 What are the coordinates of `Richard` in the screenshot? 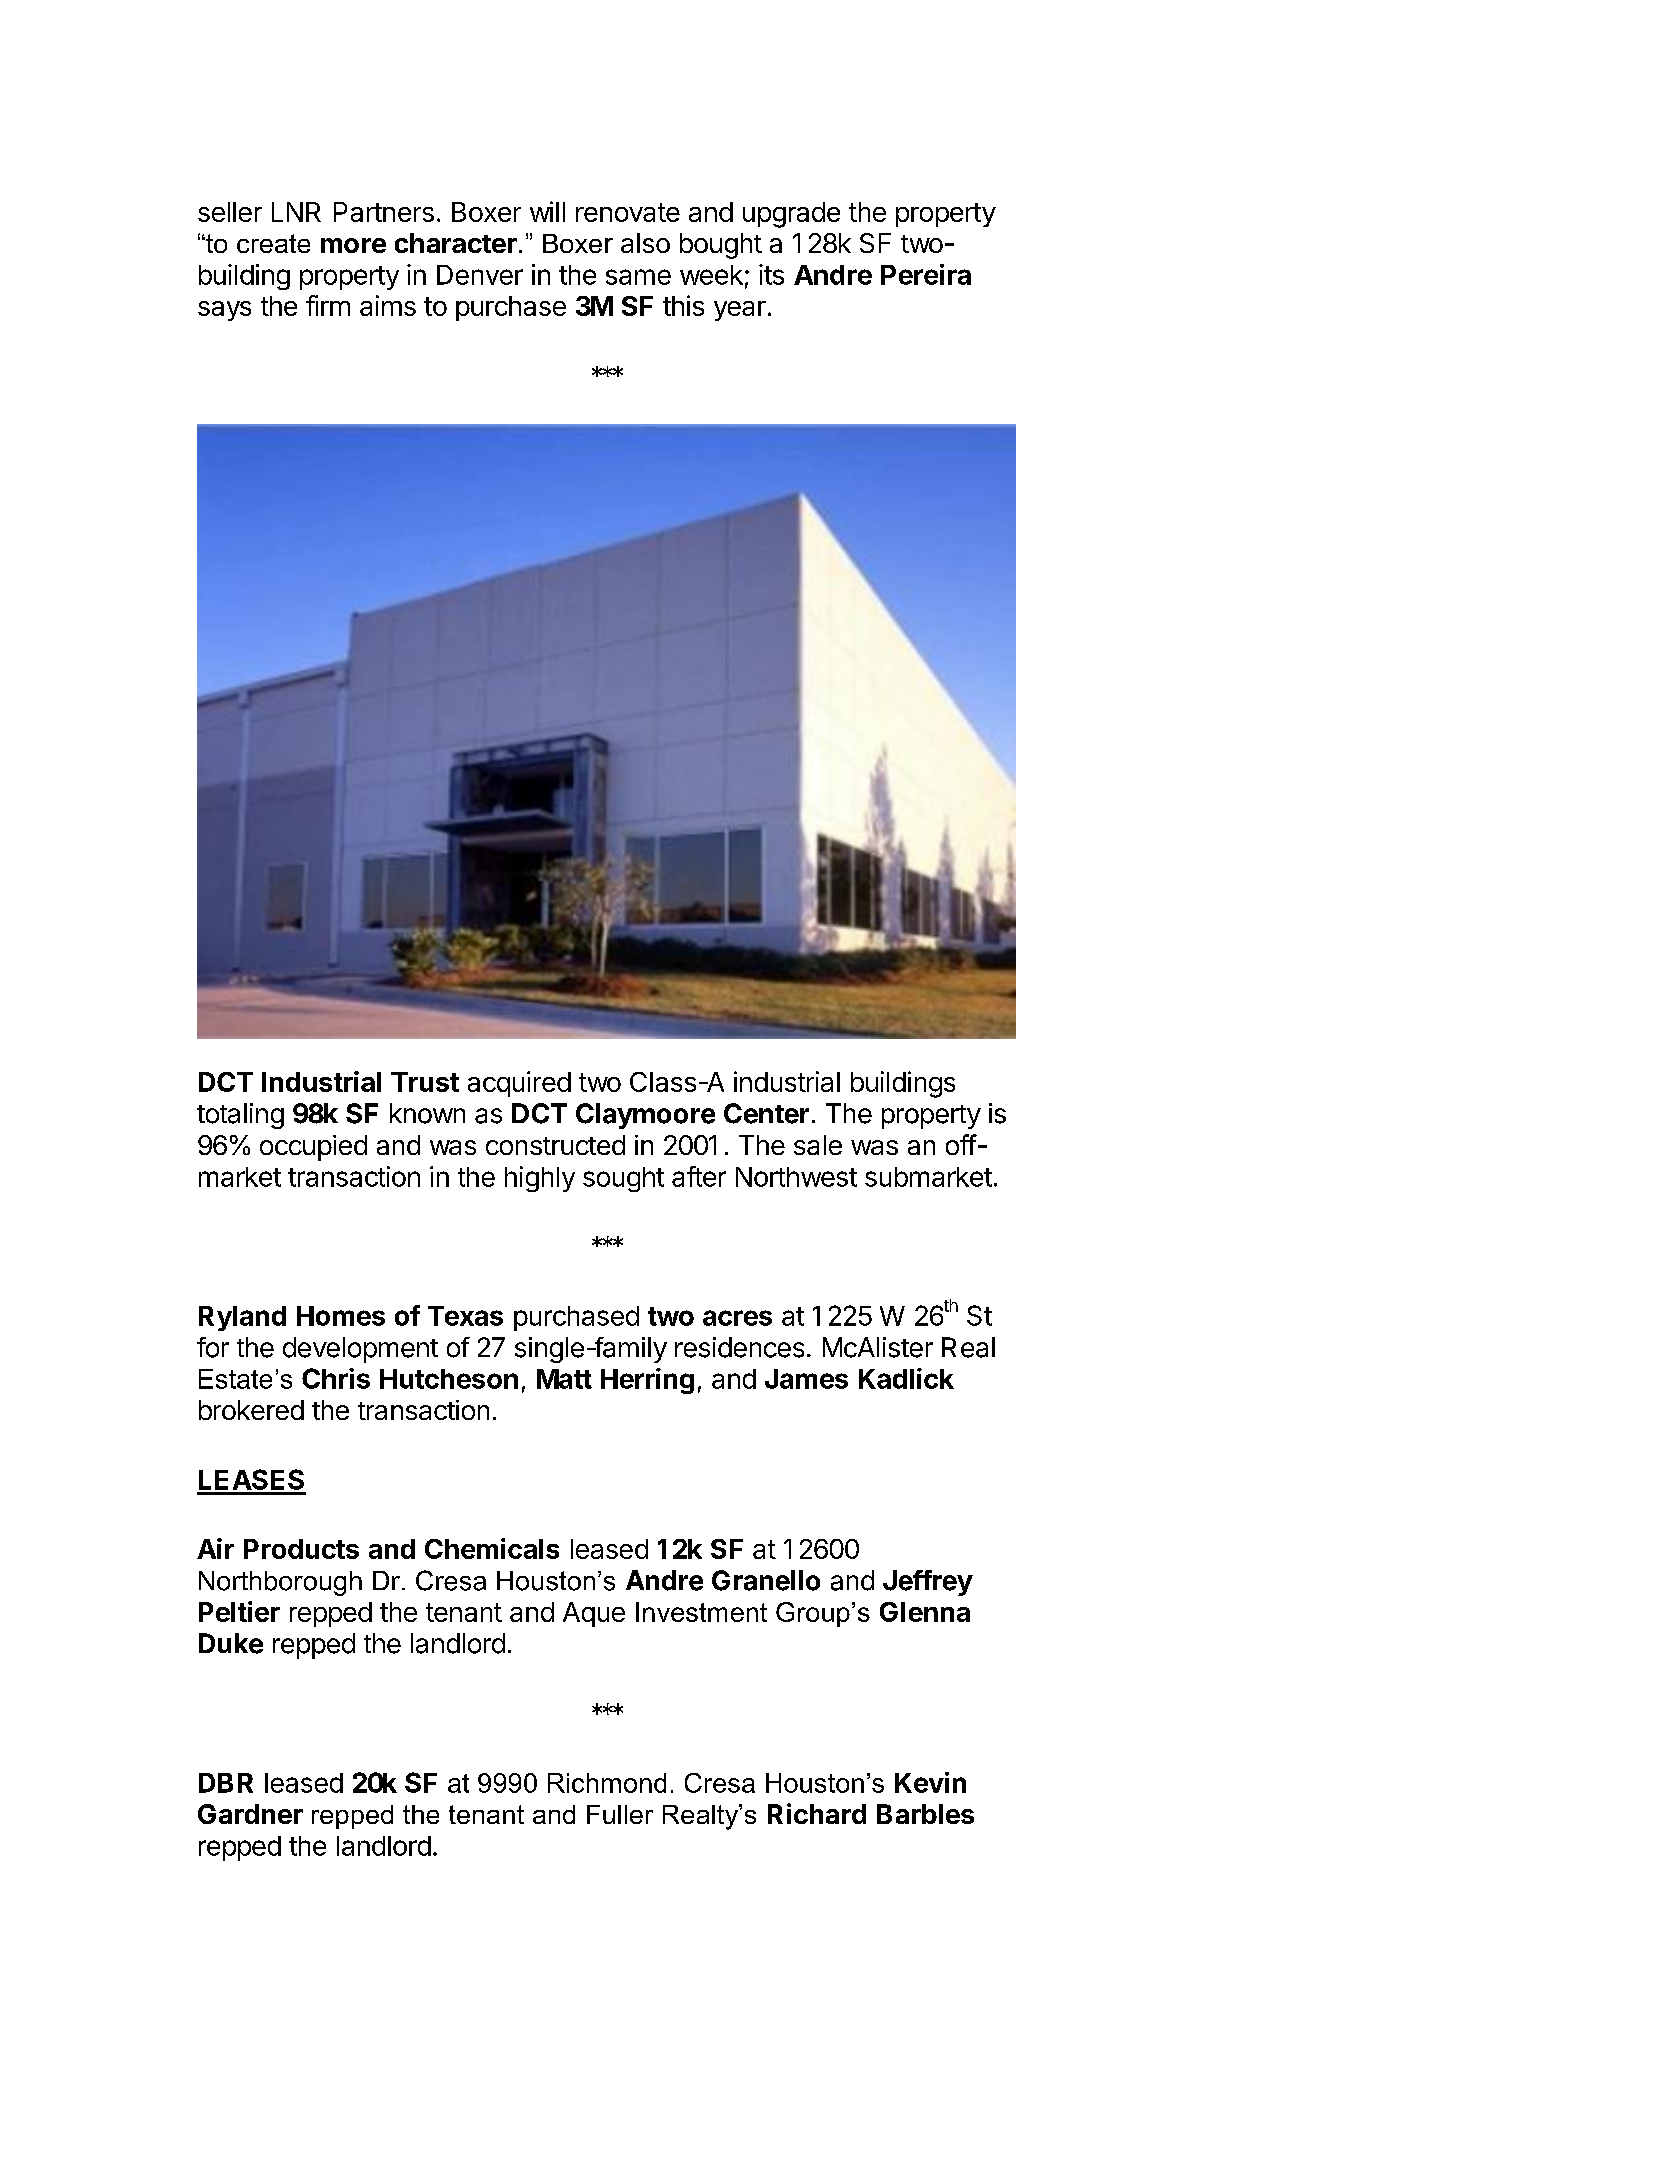 It's located at (817, 1813).
